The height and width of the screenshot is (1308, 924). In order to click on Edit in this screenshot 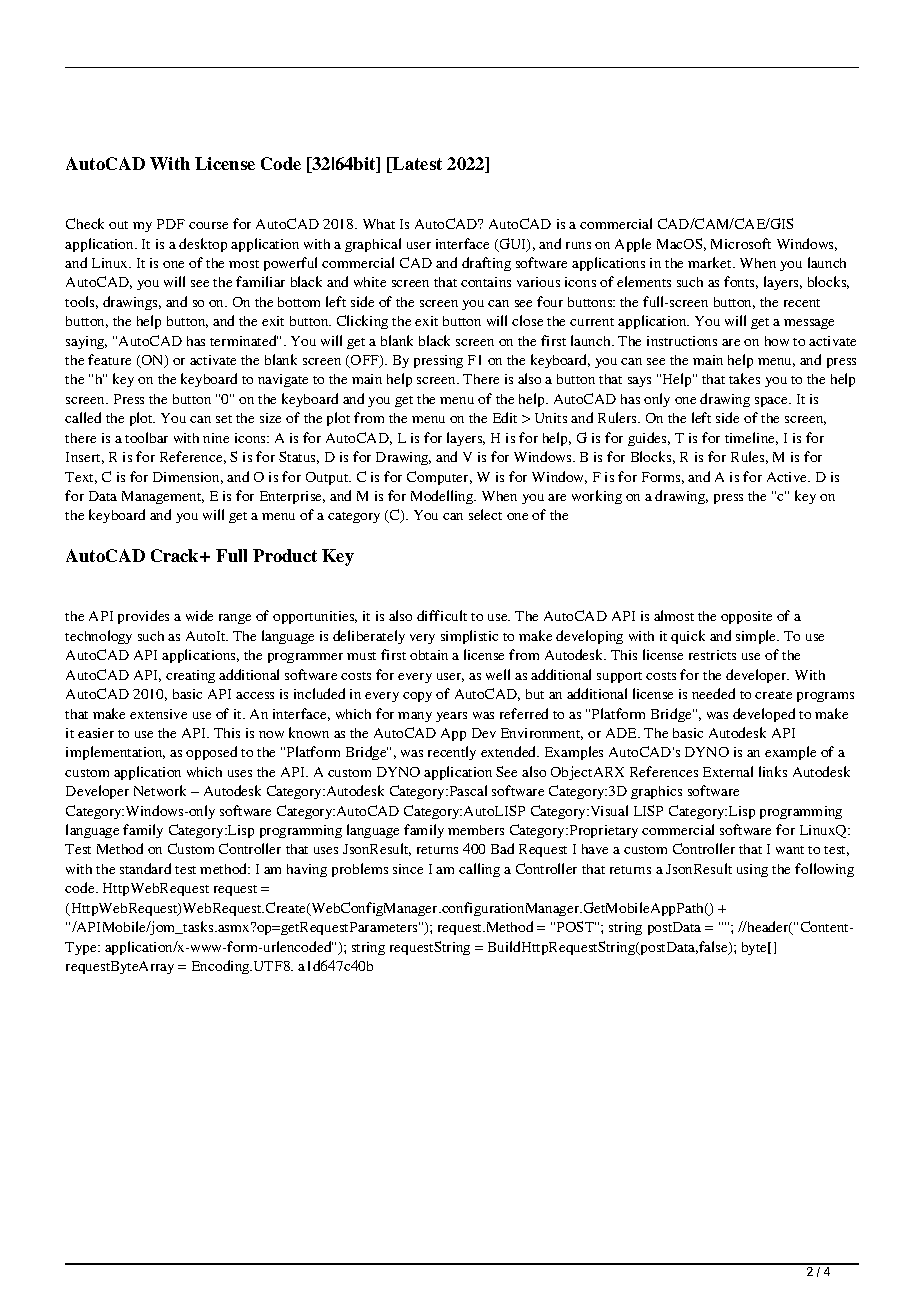, I will do `click(505, 417)`.
